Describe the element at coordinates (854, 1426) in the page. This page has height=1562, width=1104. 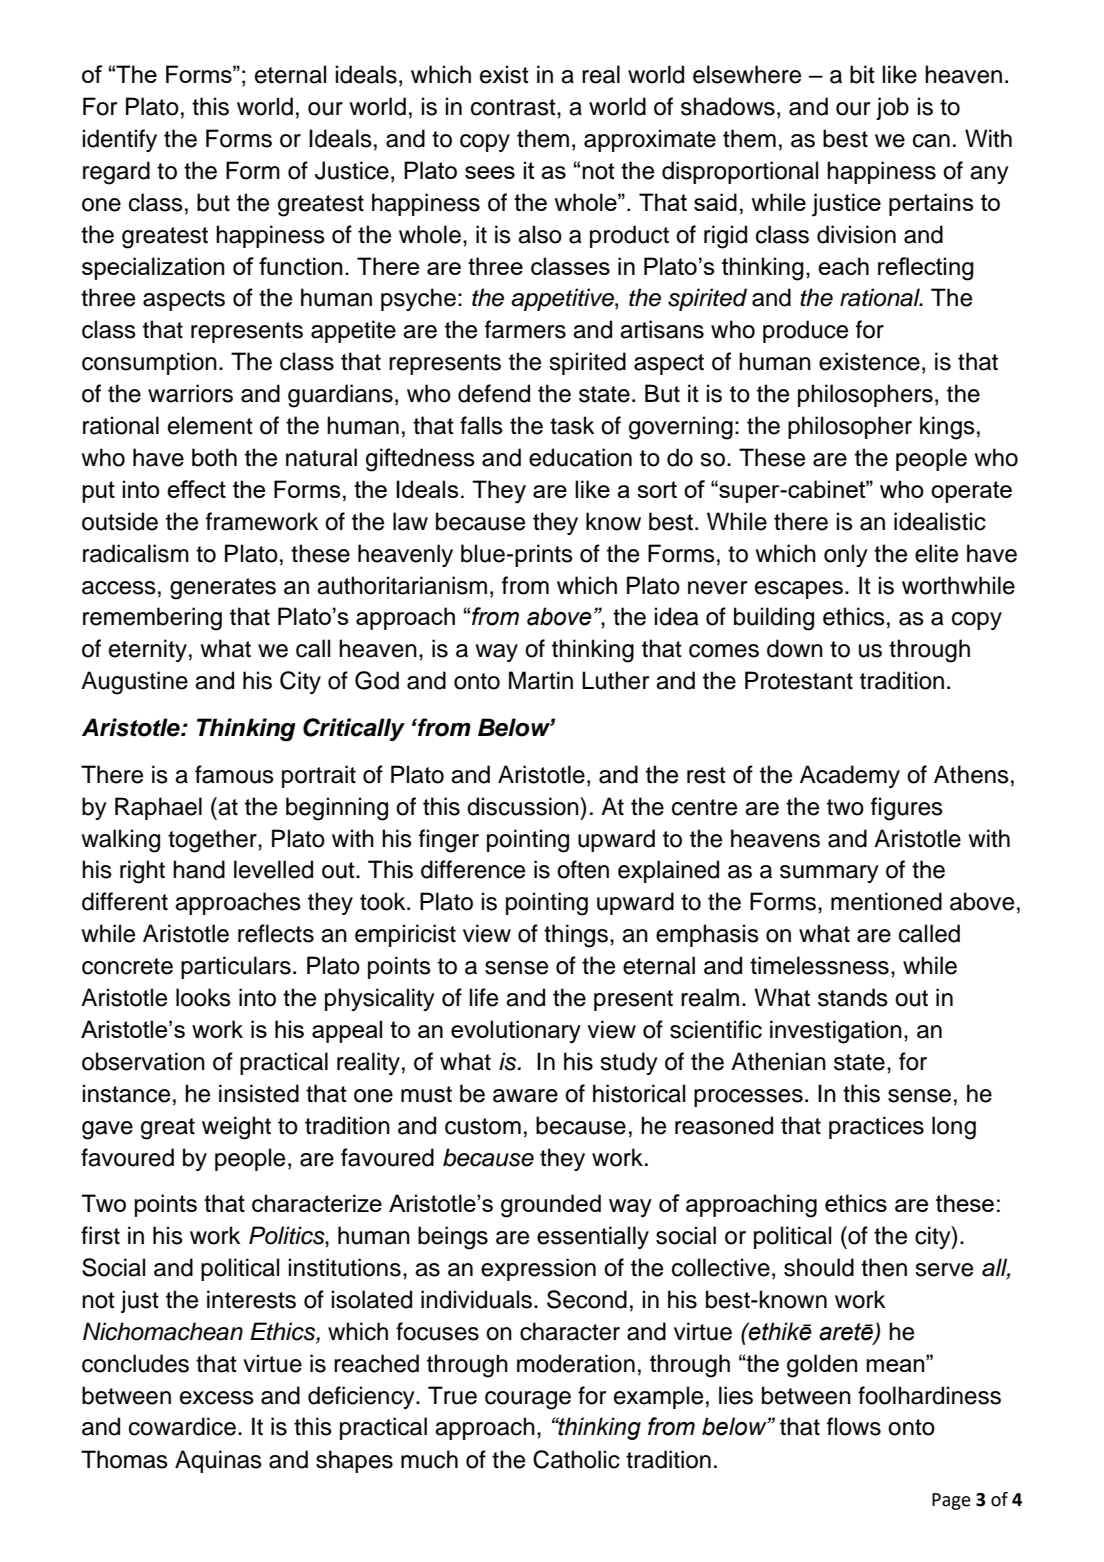
I see `flows` at that location.
